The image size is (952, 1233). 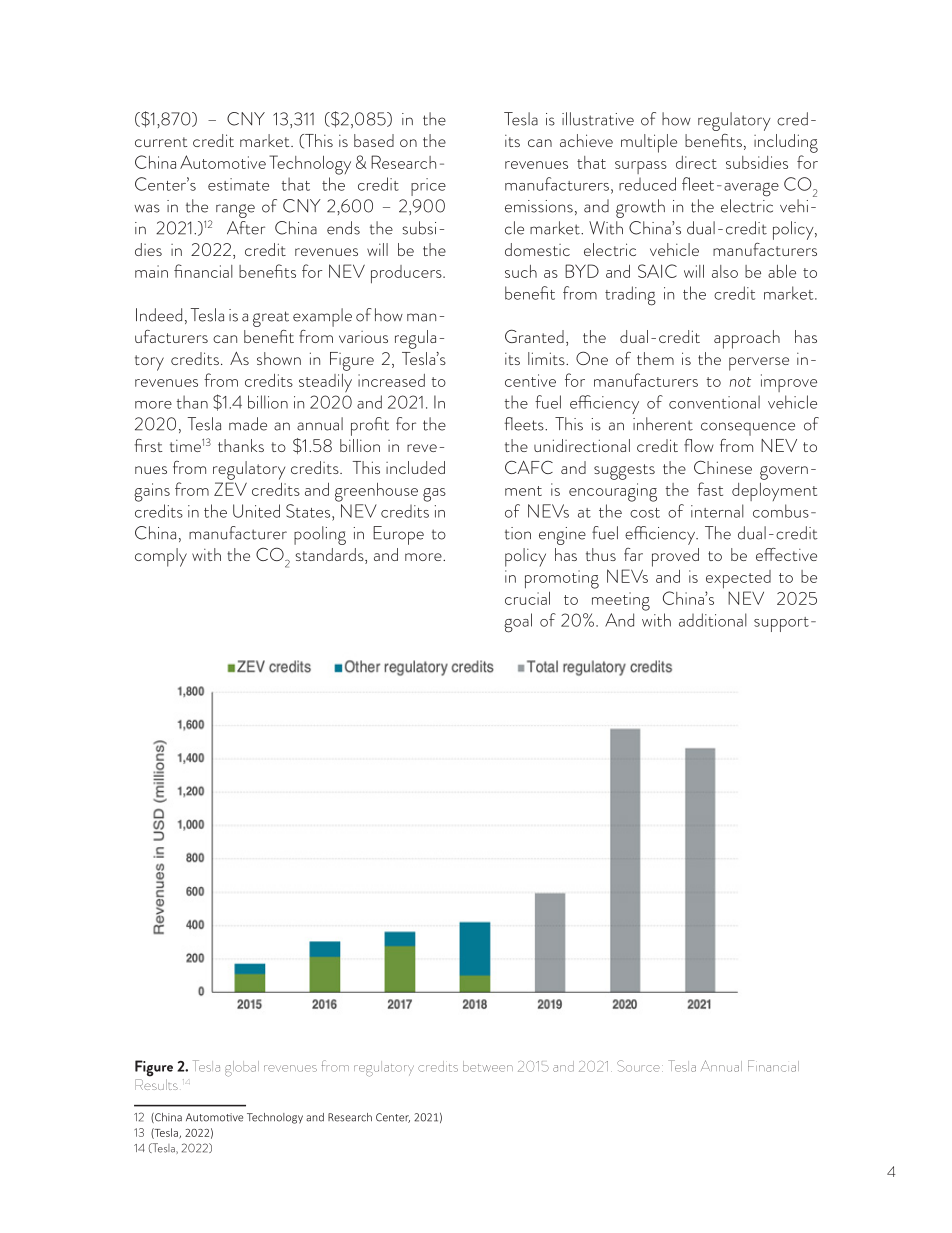 What do you see at coordinates (279, 358) in the screenshot?
I see `shown` at bounding box center [279, 358].
